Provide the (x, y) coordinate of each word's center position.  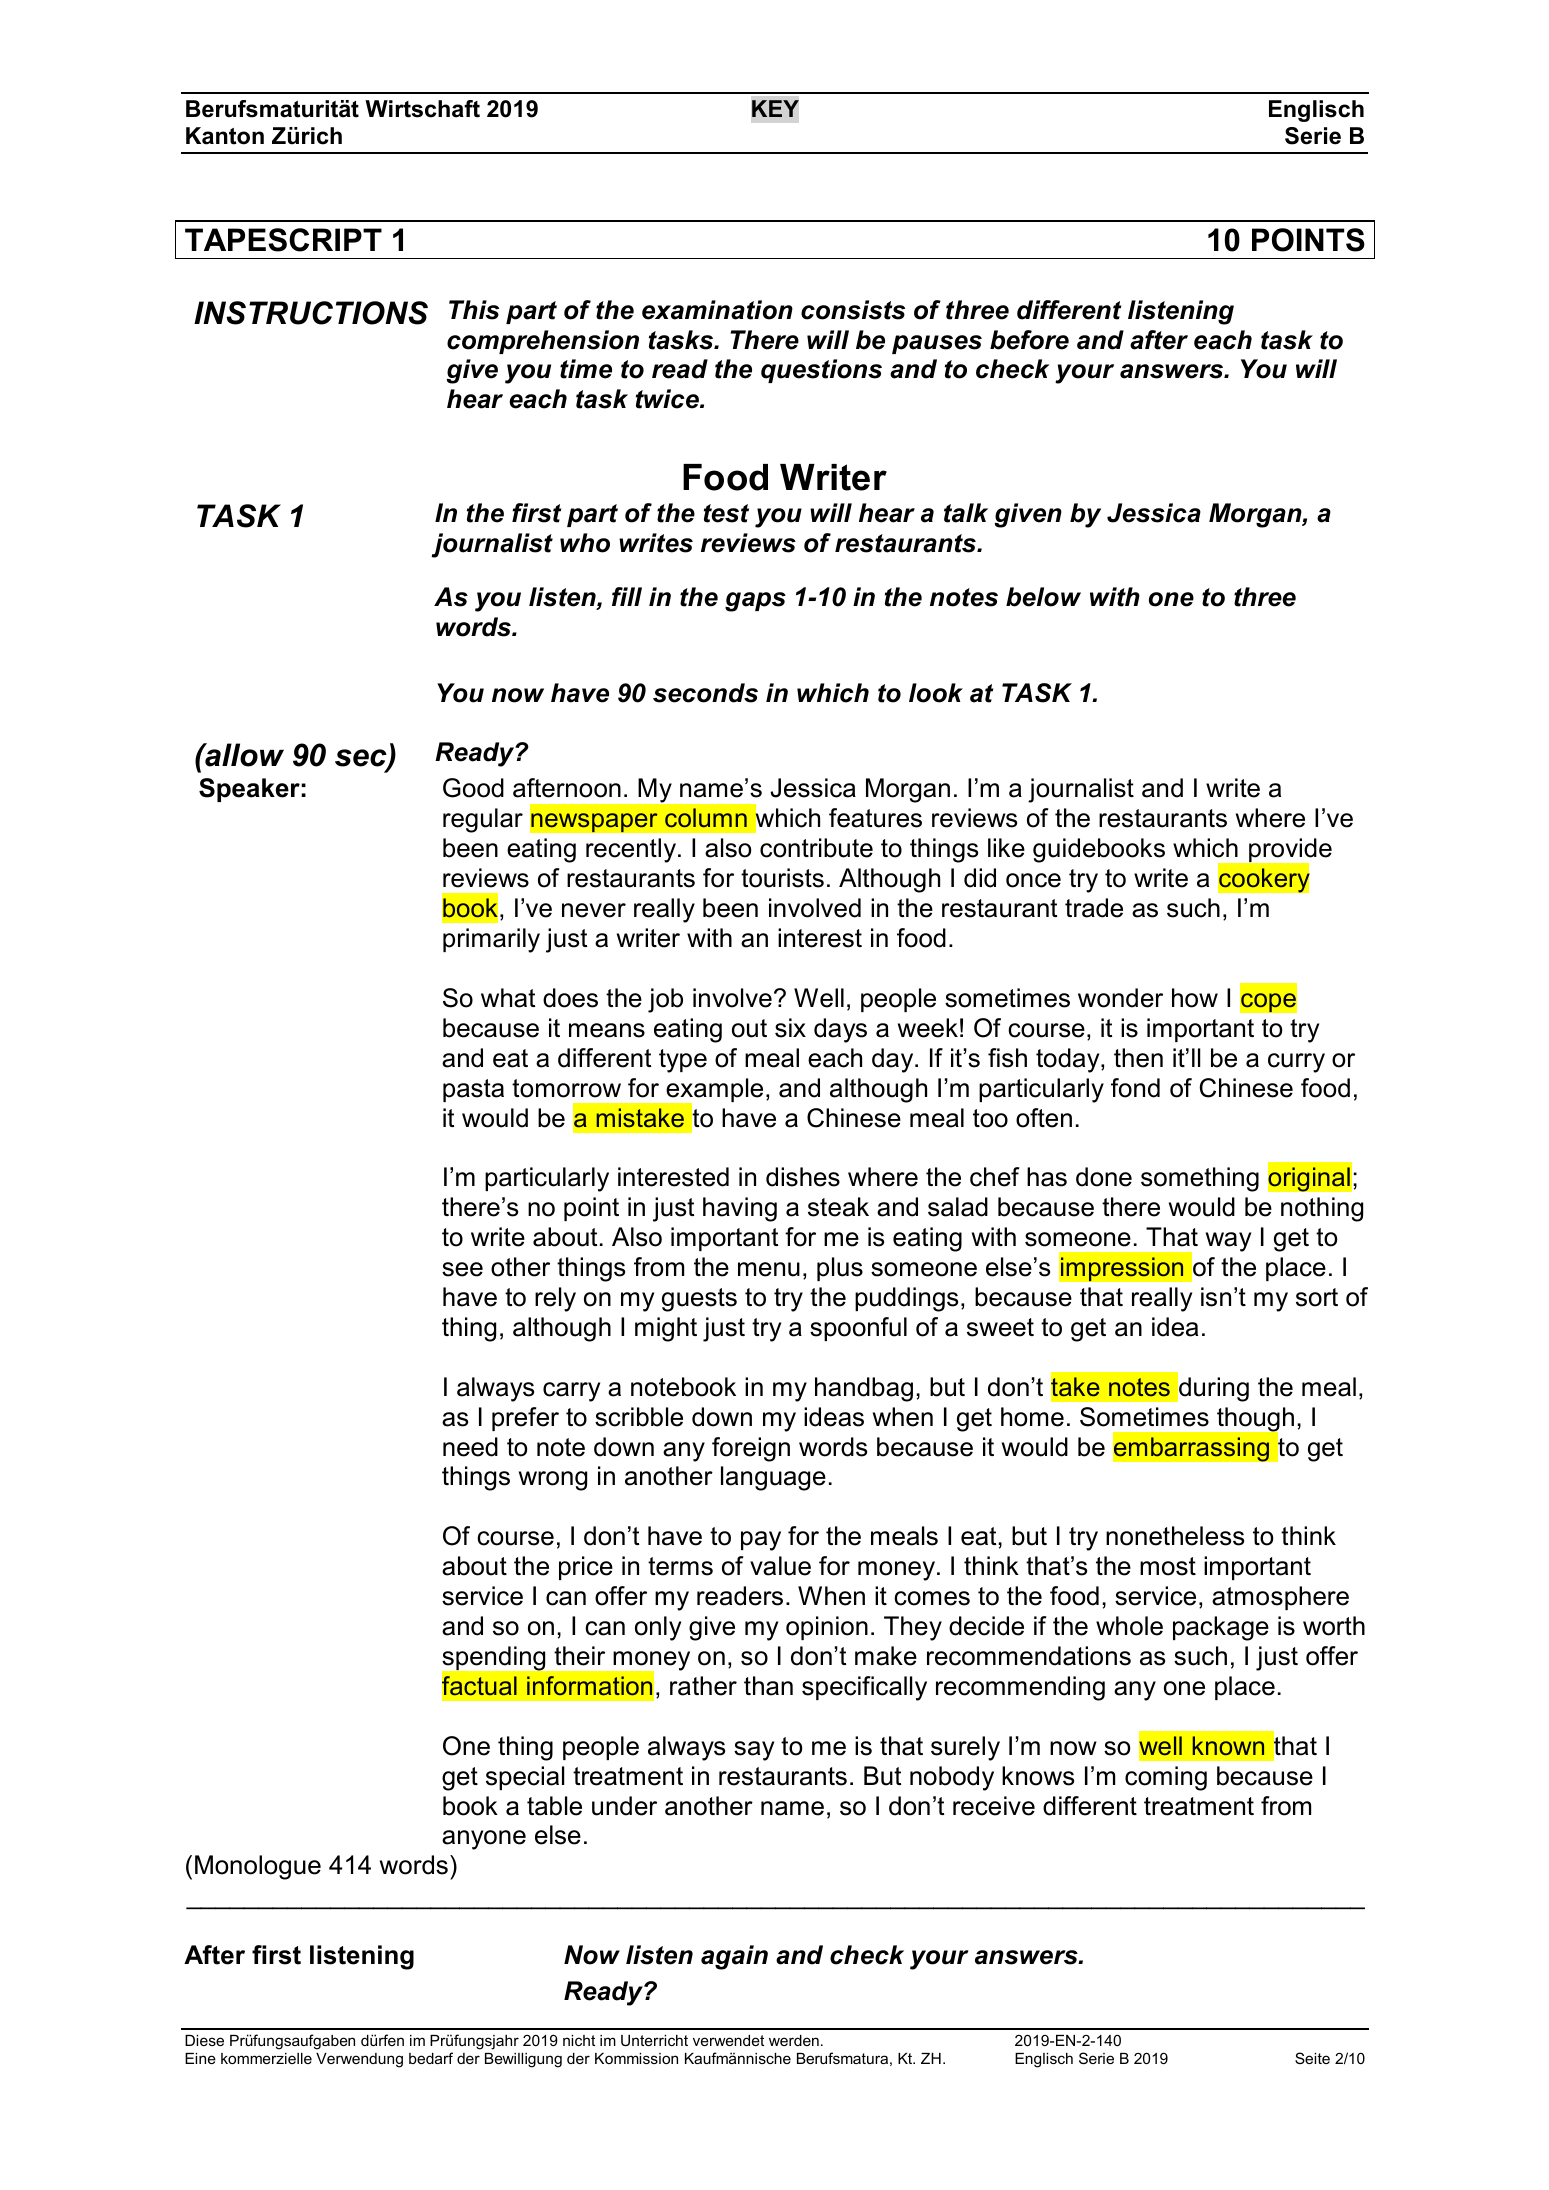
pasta (473, 1090)
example (713, 1091)
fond (1135, 1088)
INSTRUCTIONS (311, 313)
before (1029, 340)
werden (794, 2040)
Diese (204, 2040)
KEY (775, 108)
